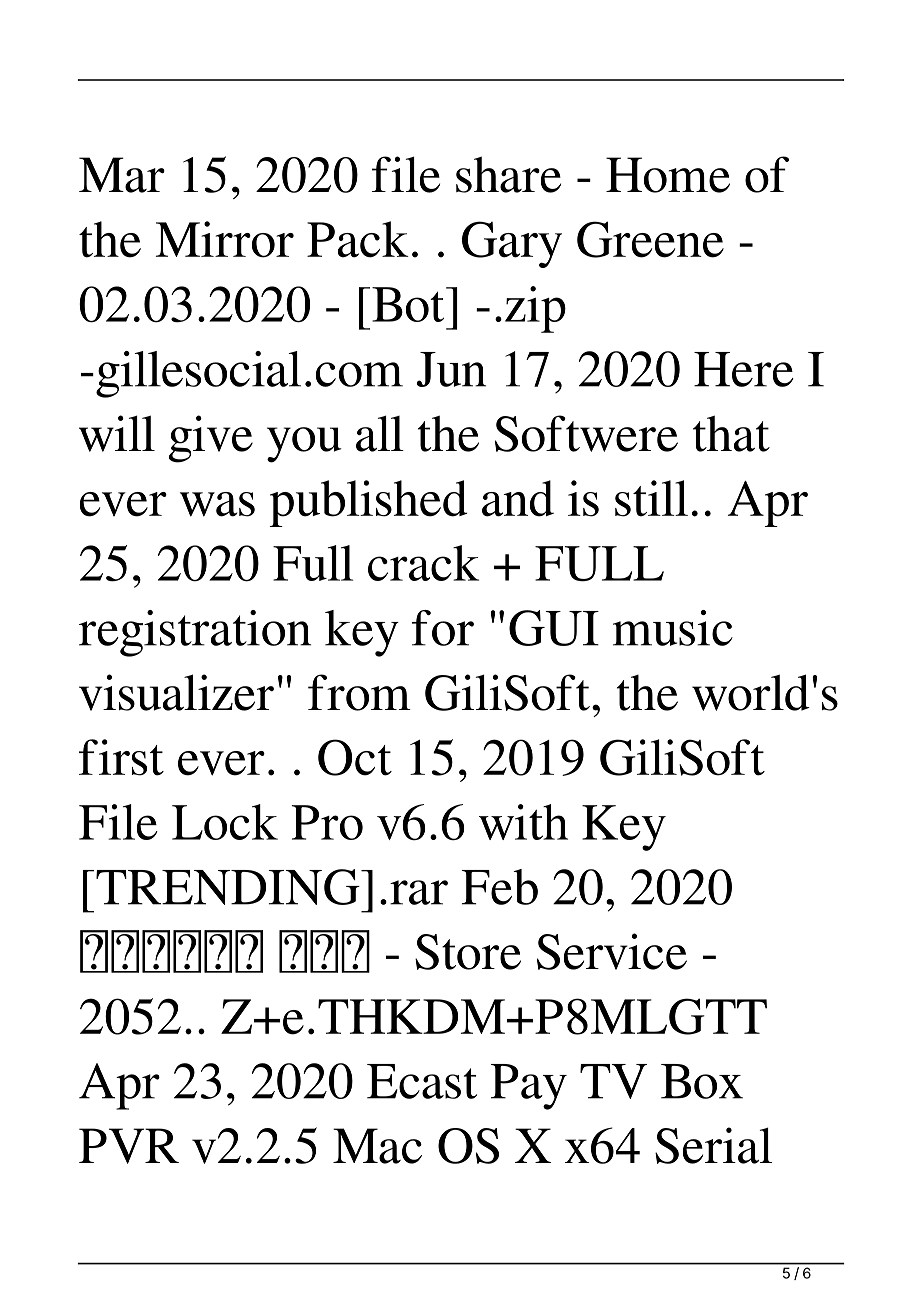 This screenshot has height=1316, width=922. I want to click on PVR, so click(129, 1146).
